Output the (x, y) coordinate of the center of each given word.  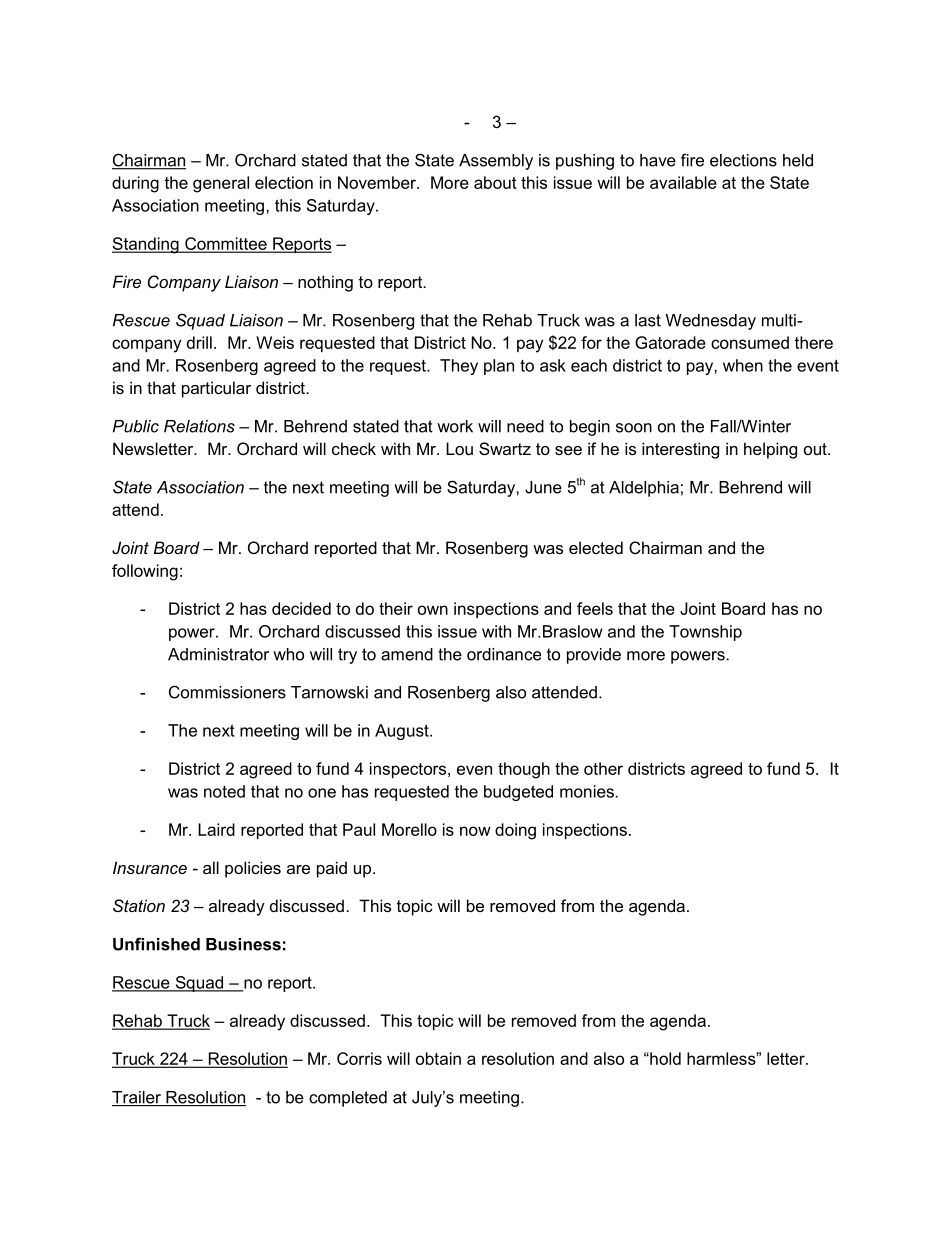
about (495, 182)
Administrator (218, 654)
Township (705, 633)
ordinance (504, 654)
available (683, 182)
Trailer (137, 1098)
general (221, 184)
